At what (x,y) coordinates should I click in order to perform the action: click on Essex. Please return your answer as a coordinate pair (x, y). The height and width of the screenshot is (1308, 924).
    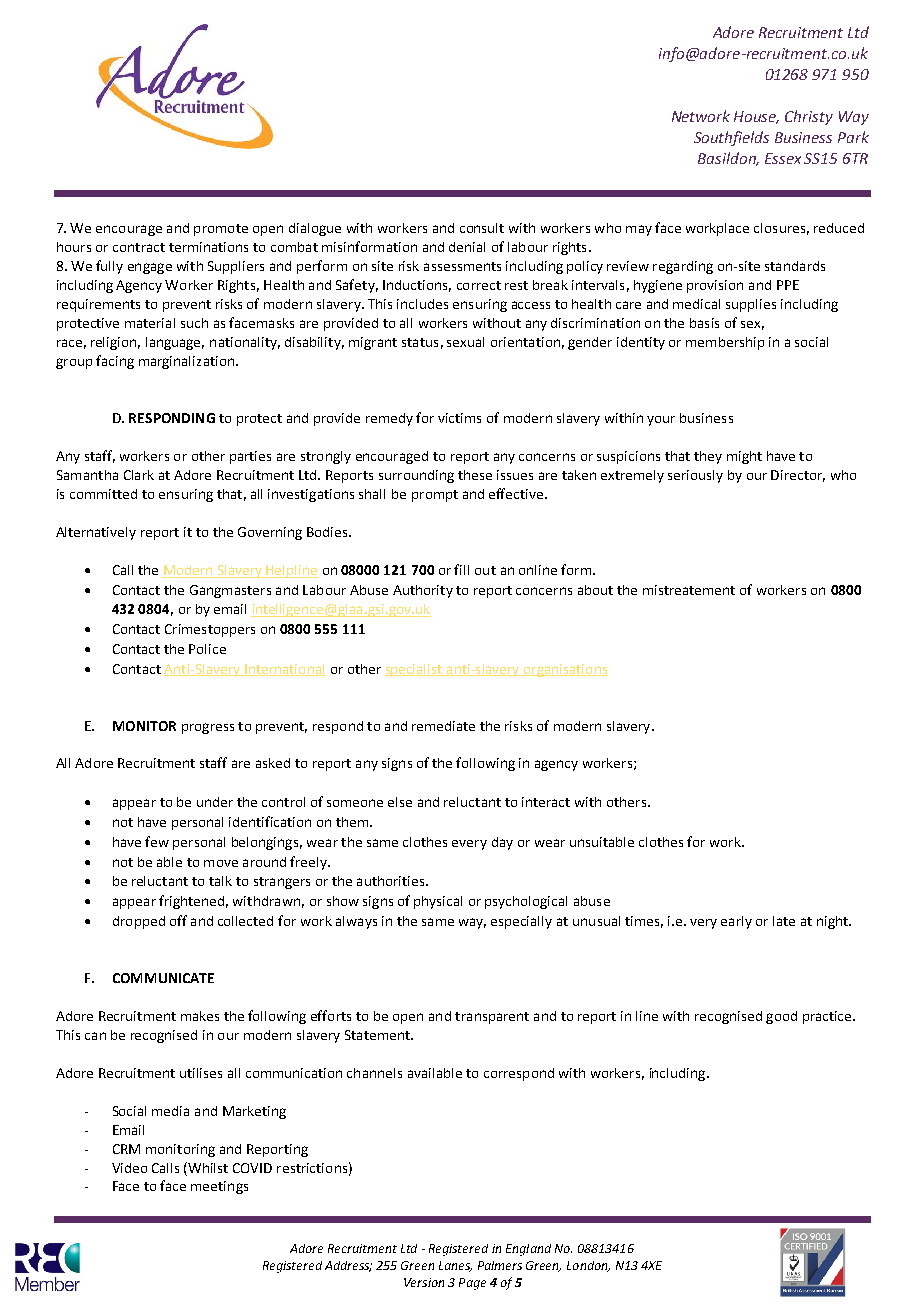
    Looking at the image, I should click on (783, 158).
